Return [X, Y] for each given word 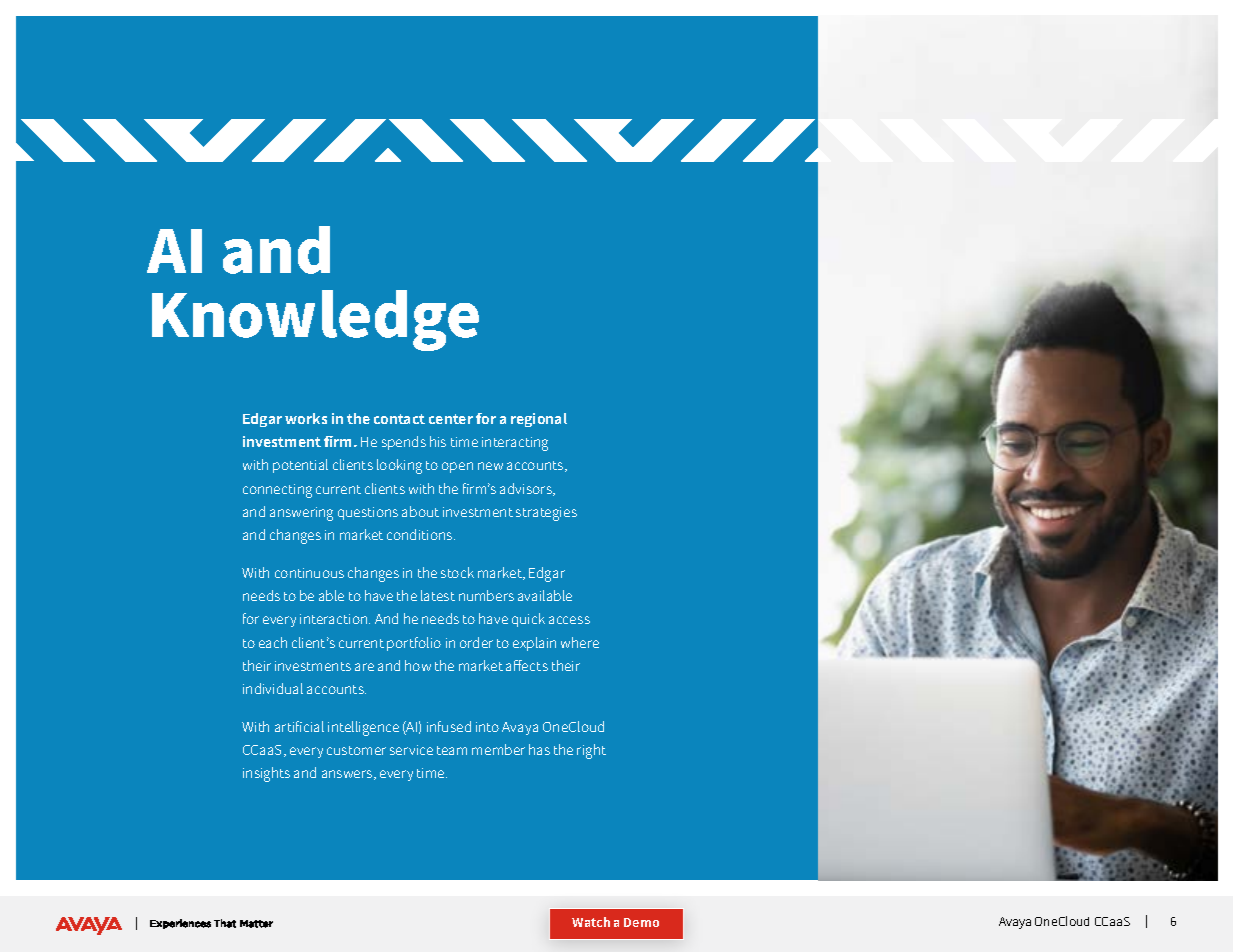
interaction [335, 619]
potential [300, 466]
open [457, 467]
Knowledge [315, 320]
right [591, 751]
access [569, 620]
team [452, 750]
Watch [591, 922]
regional [539, 420]
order [476, 642]
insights [266, 774]
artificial [299, 726]
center [451, 419]
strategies [546, 514]
